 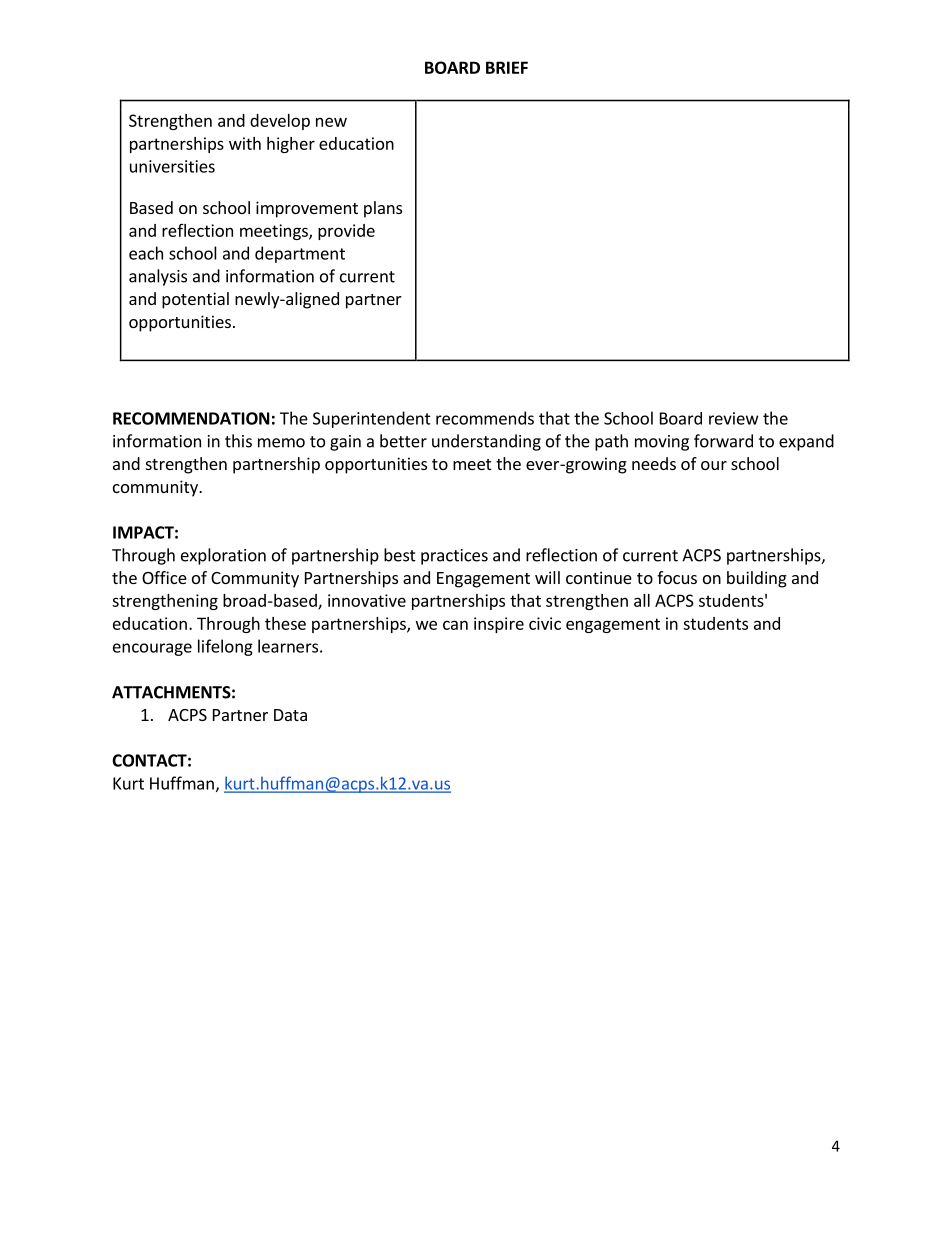 What do you see at coordinates (486, 442) in the image?
I see `understanding` at bounding box center [486, 442].
